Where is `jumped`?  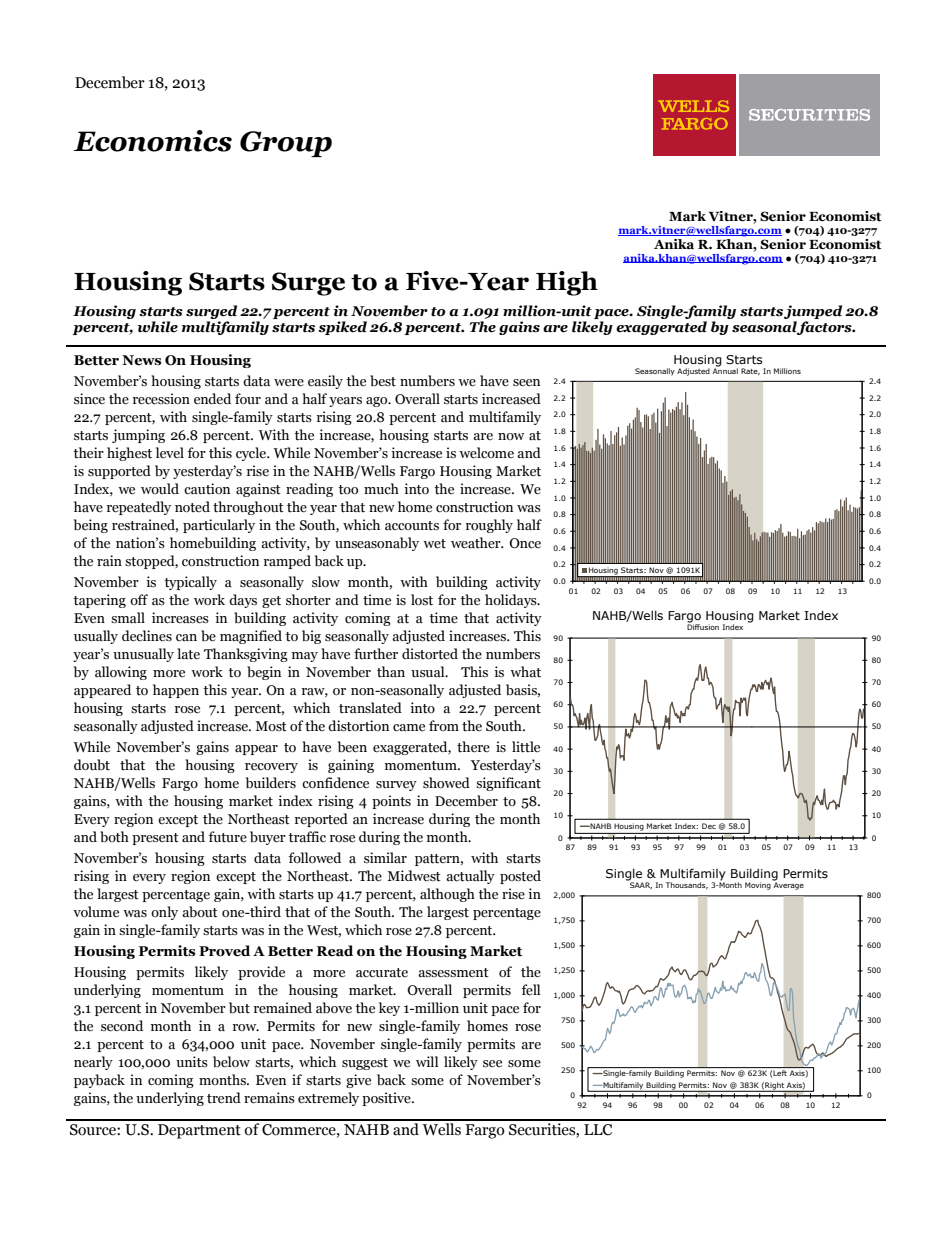 jumped is located at coordinates (813, 313).
